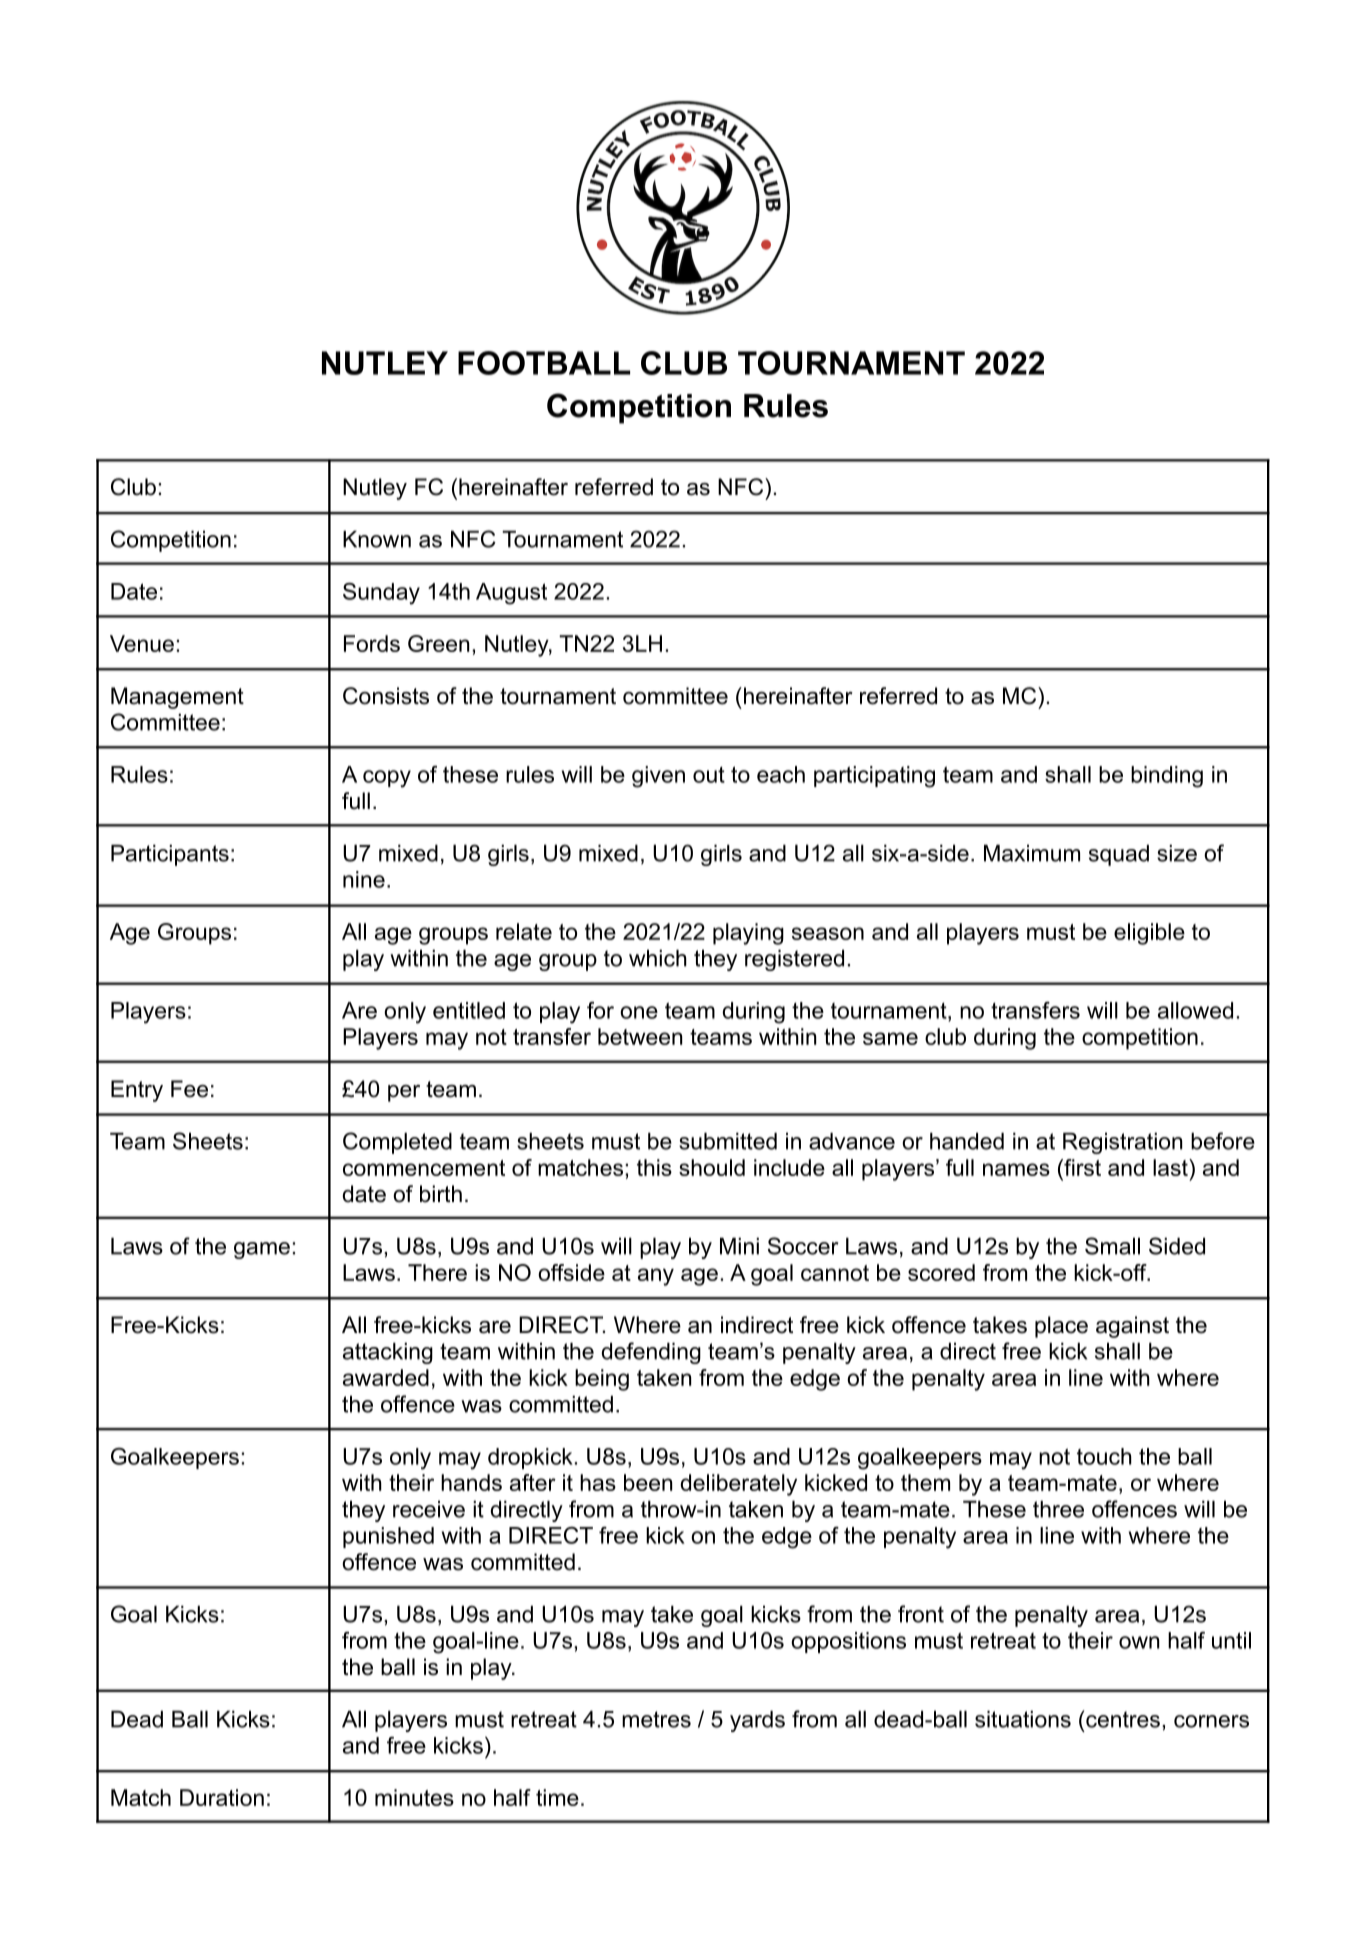 This screenshot has width=1368, height=1933. I want to click on against, so click(1132, 1327).
